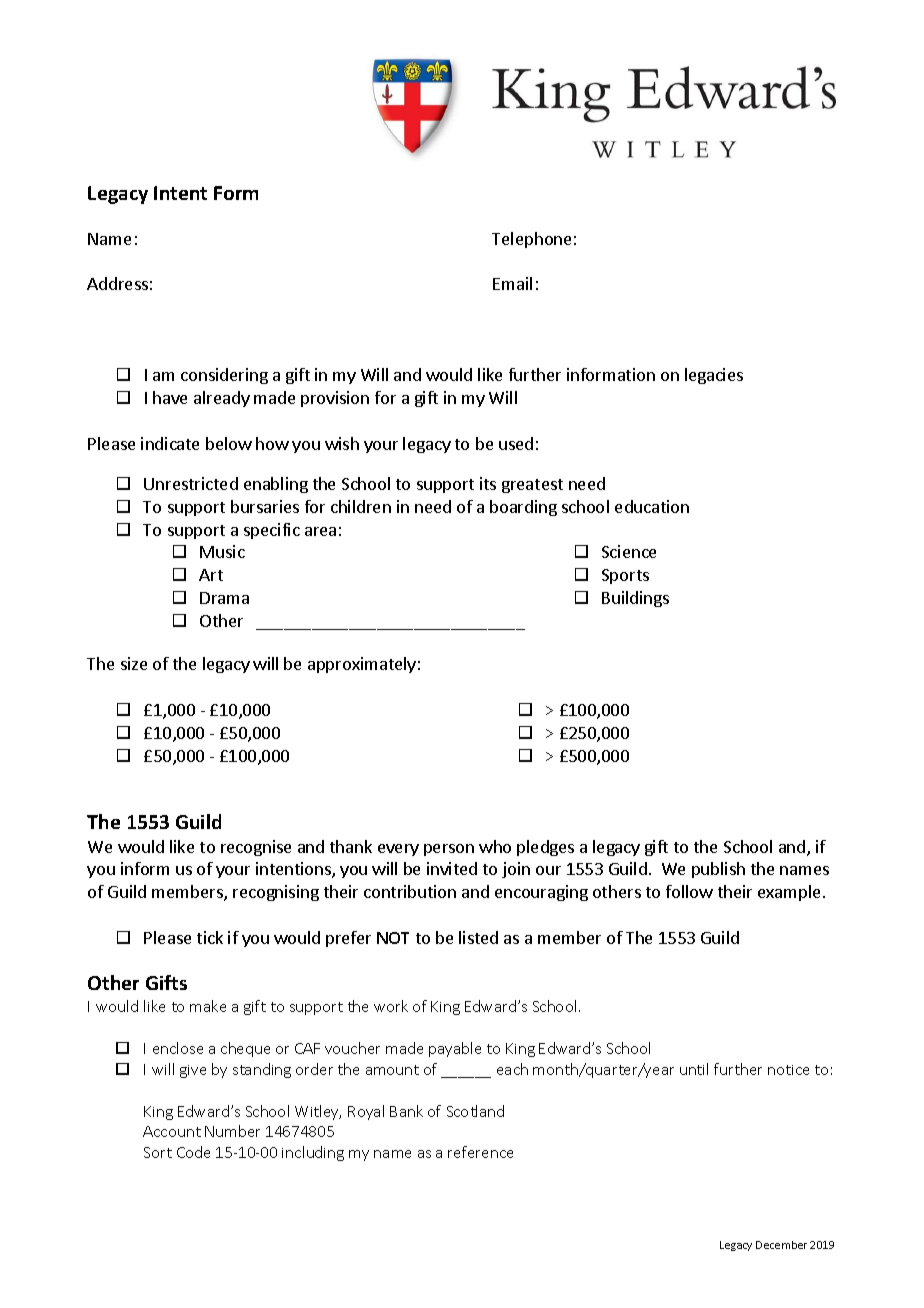 This screenshot has height=1308, width=924. What do you see at coordinates (512, 283) in the screenshot?
I see `Email` at bounding box center [512, 283].
